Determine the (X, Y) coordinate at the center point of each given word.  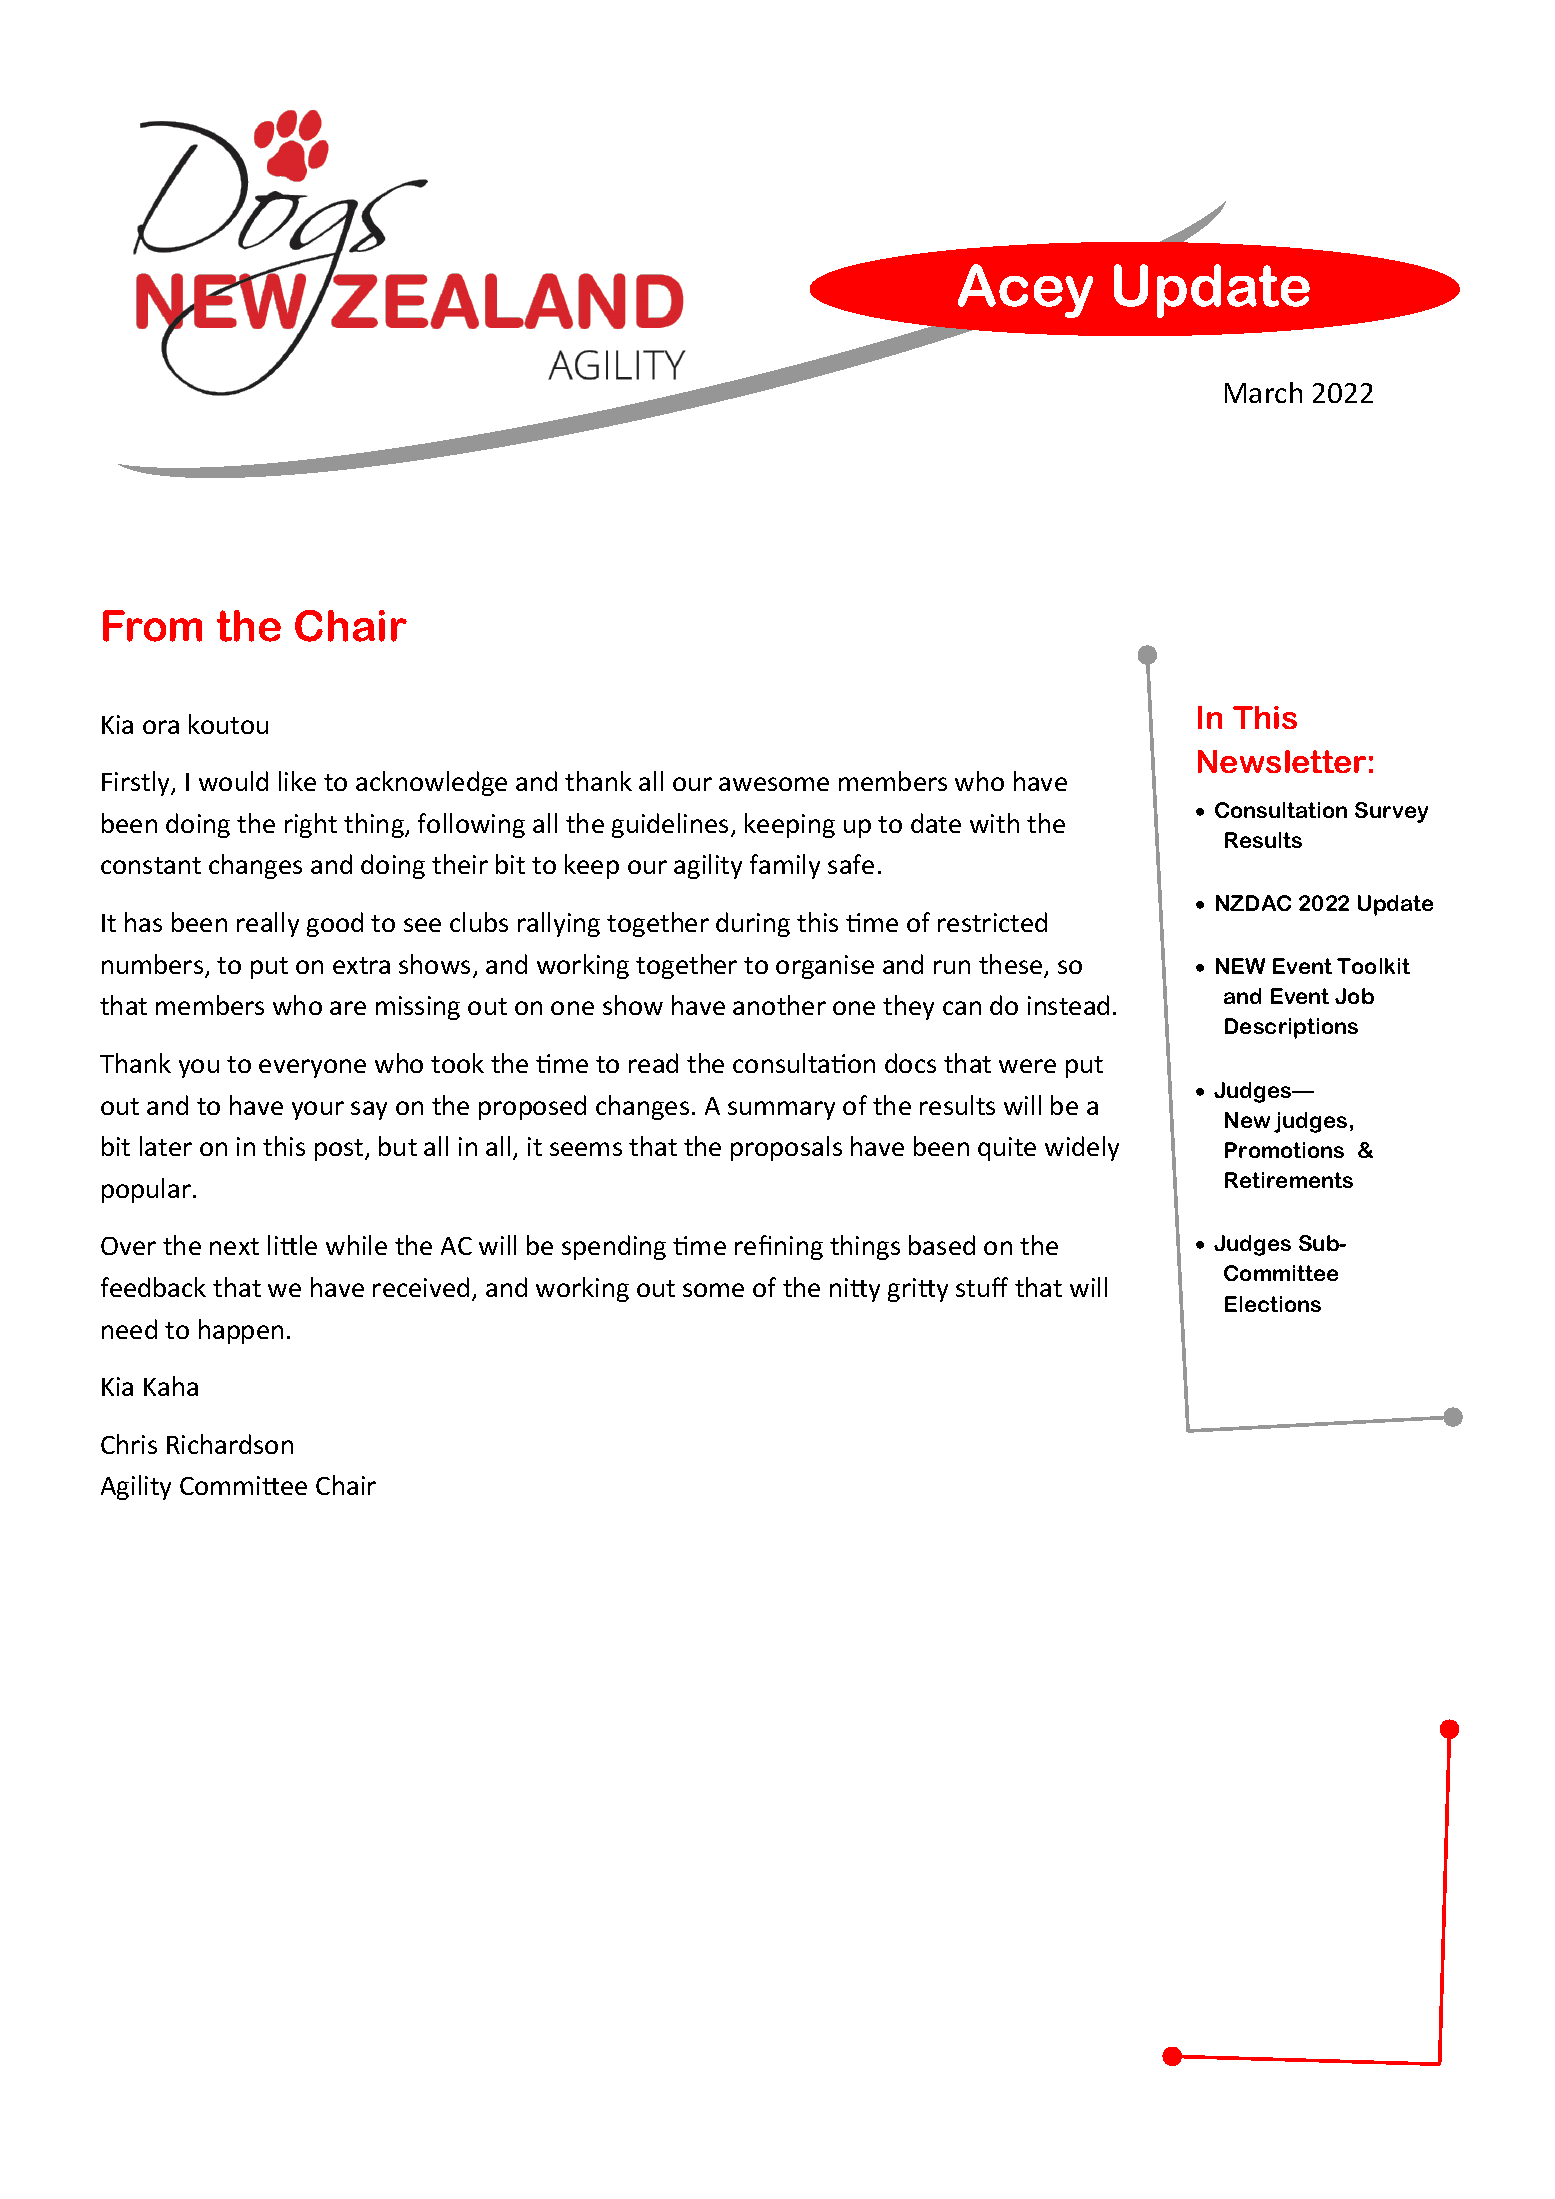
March (1263, 392)
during (753, 924)
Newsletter (1282, 761)
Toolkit (1373, 966)
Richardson (230, 1444)
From (152, 626)
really (268, 924)
